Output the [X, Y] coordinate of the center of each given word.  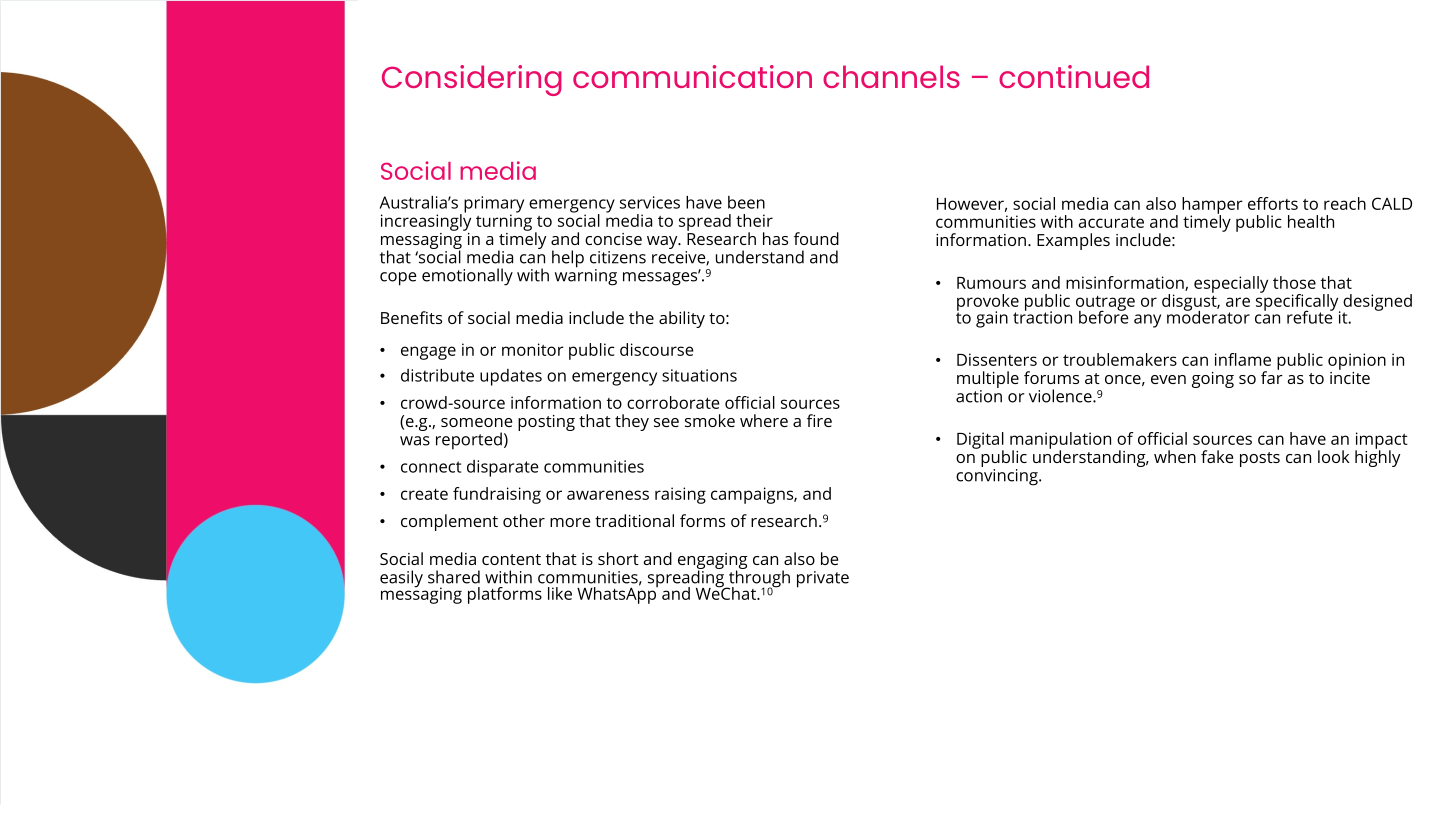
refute [1311, 316]
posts [1260, 459]
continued [1074, 76]
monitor [533, 349]
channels [891, 76]
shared [454, 577]
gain [992, 319]
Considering [472, 80]
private [823, 579]
